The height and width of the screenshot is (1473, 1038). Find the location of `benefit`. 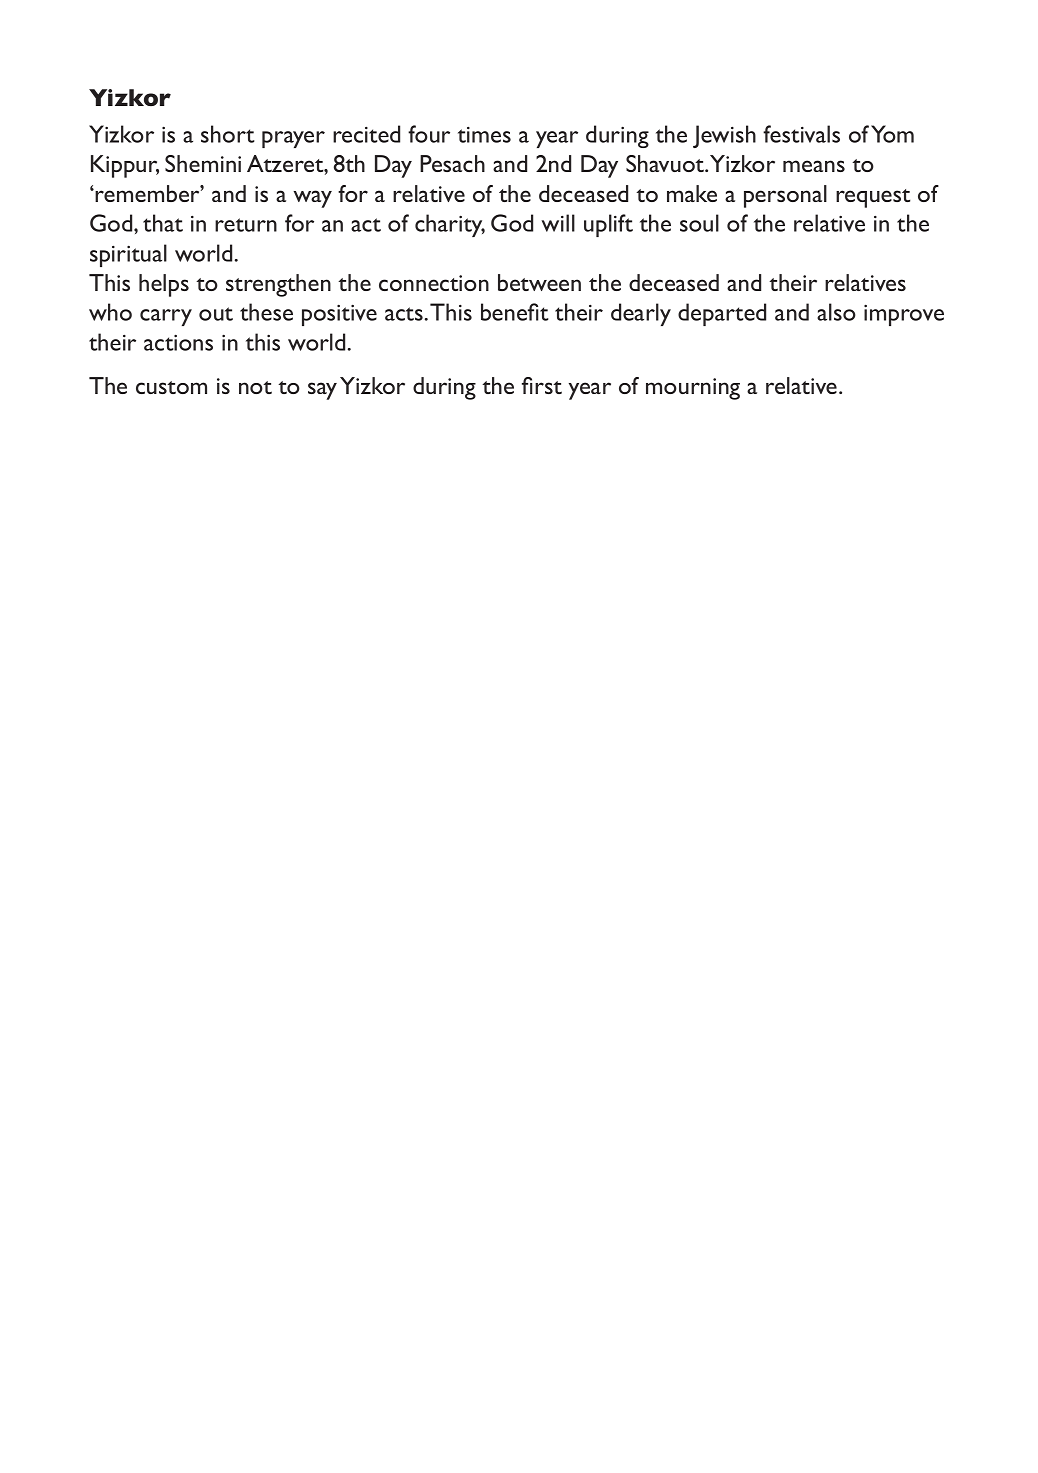

benefit is located at coordinates (514, 312).
